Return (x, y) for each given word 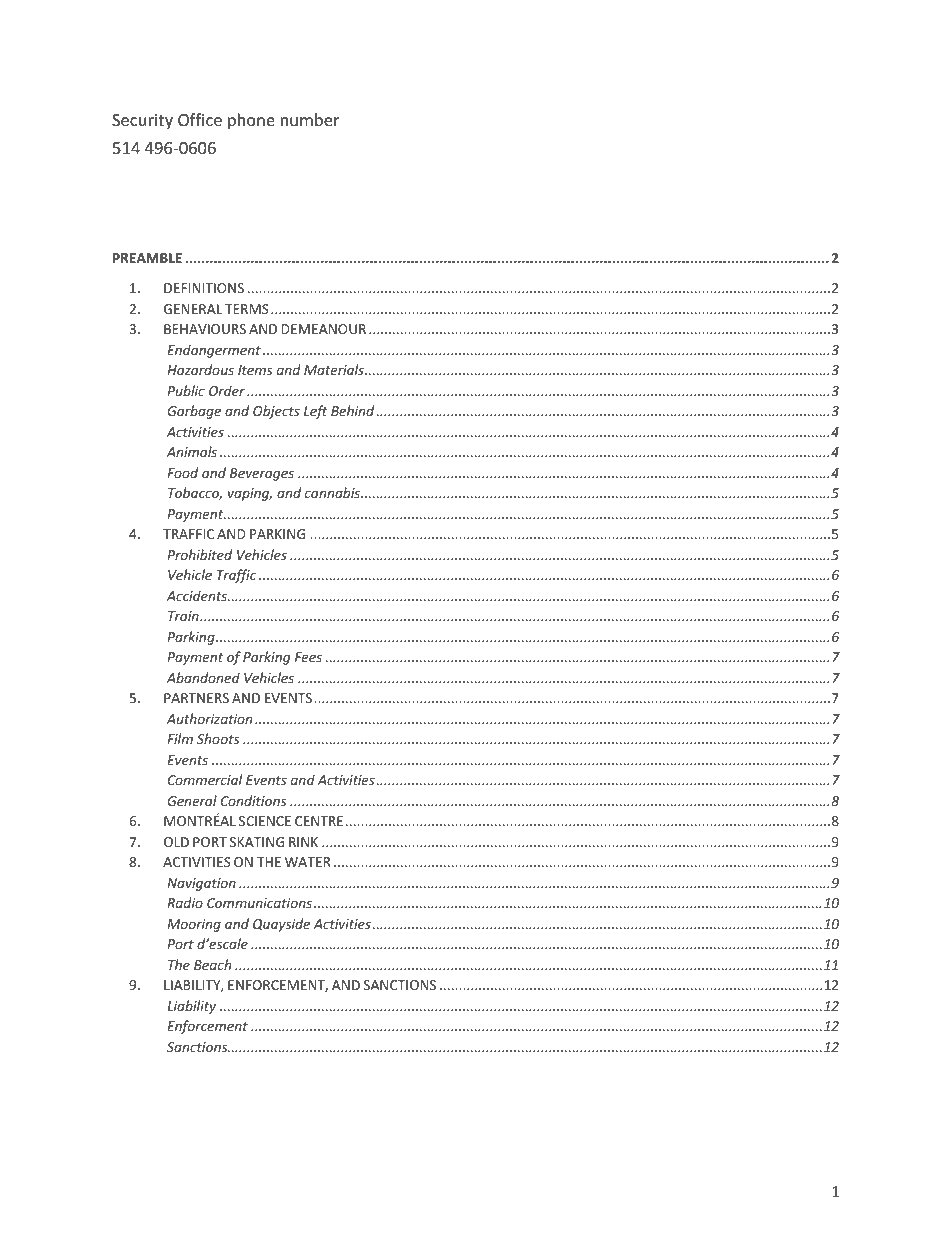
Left (315, 412)
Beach (212, 964)
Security (142, 122)
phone (251, 121)
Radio (185, 902)
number (310, 119)
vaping (250, 494)
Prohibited (199, 554)
